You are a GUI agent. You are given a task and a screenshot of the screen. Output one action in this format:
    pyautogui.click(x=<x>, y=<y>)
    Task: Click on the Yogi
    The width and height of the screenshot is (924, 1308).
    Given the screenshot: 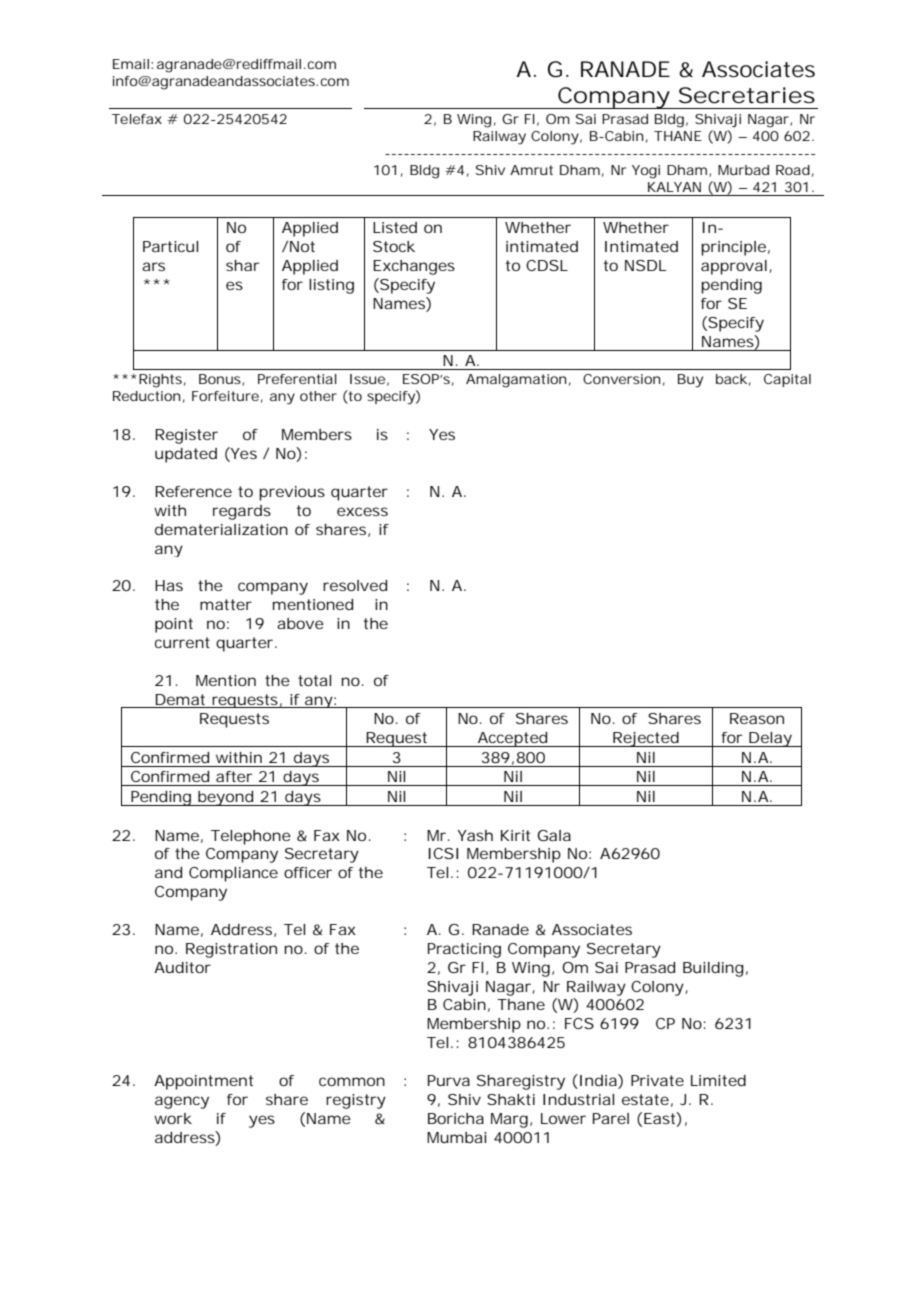 What is the action you would take?
    pyautogui.click(x=646, y=172)
